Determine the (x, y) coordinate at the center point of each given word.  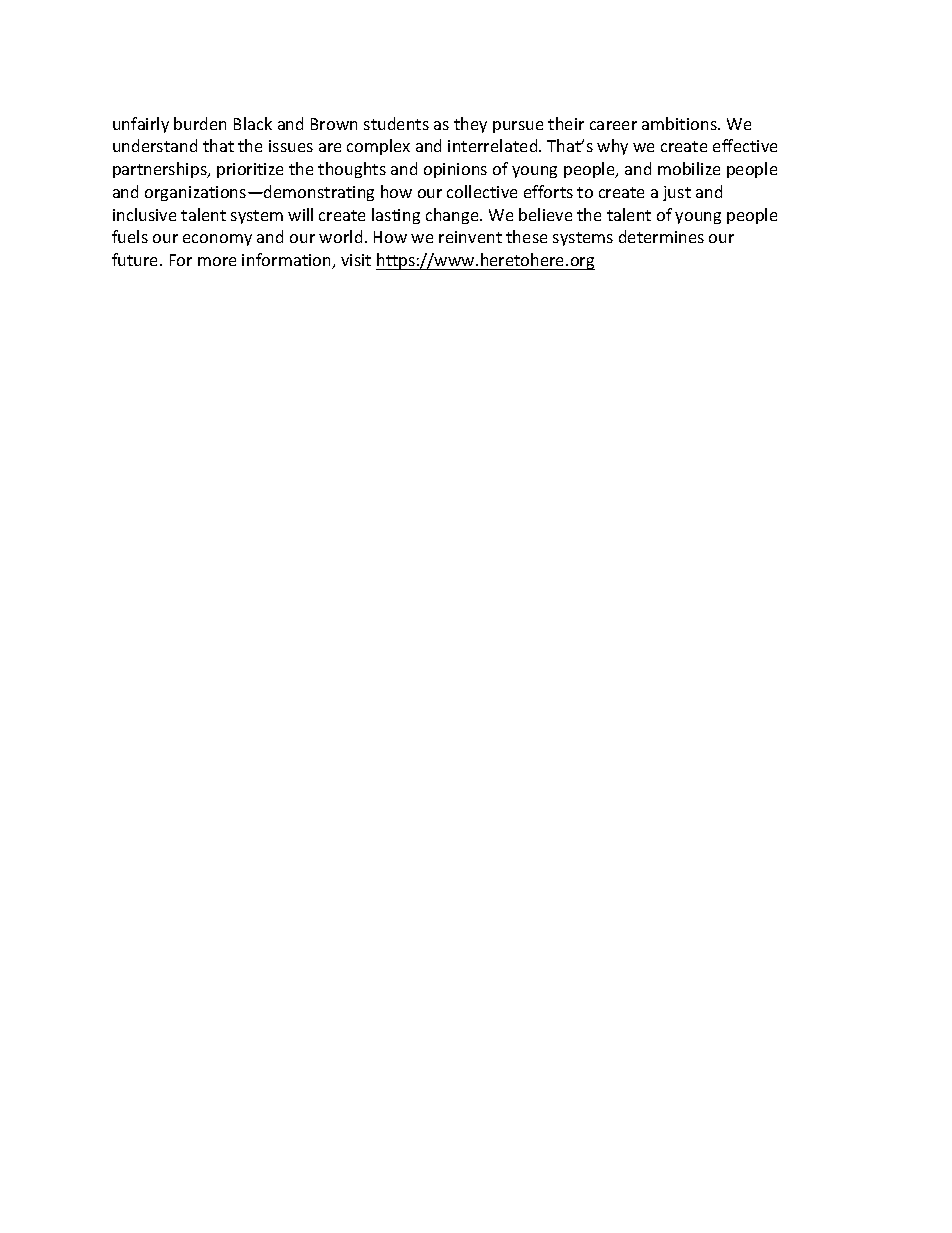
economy (217, 240)
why (612, 147)
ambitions (680, 123)
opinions (455, 170)
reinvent (470, 237)
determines (661, 236)
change (453, 216)
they (470, 125)
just (677, 193)
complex (378, 147)
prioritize (250, 170)
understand (155, 145)
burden (200, 123)
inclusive (144, 214)
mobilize (689, 168)
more (217, 261)
